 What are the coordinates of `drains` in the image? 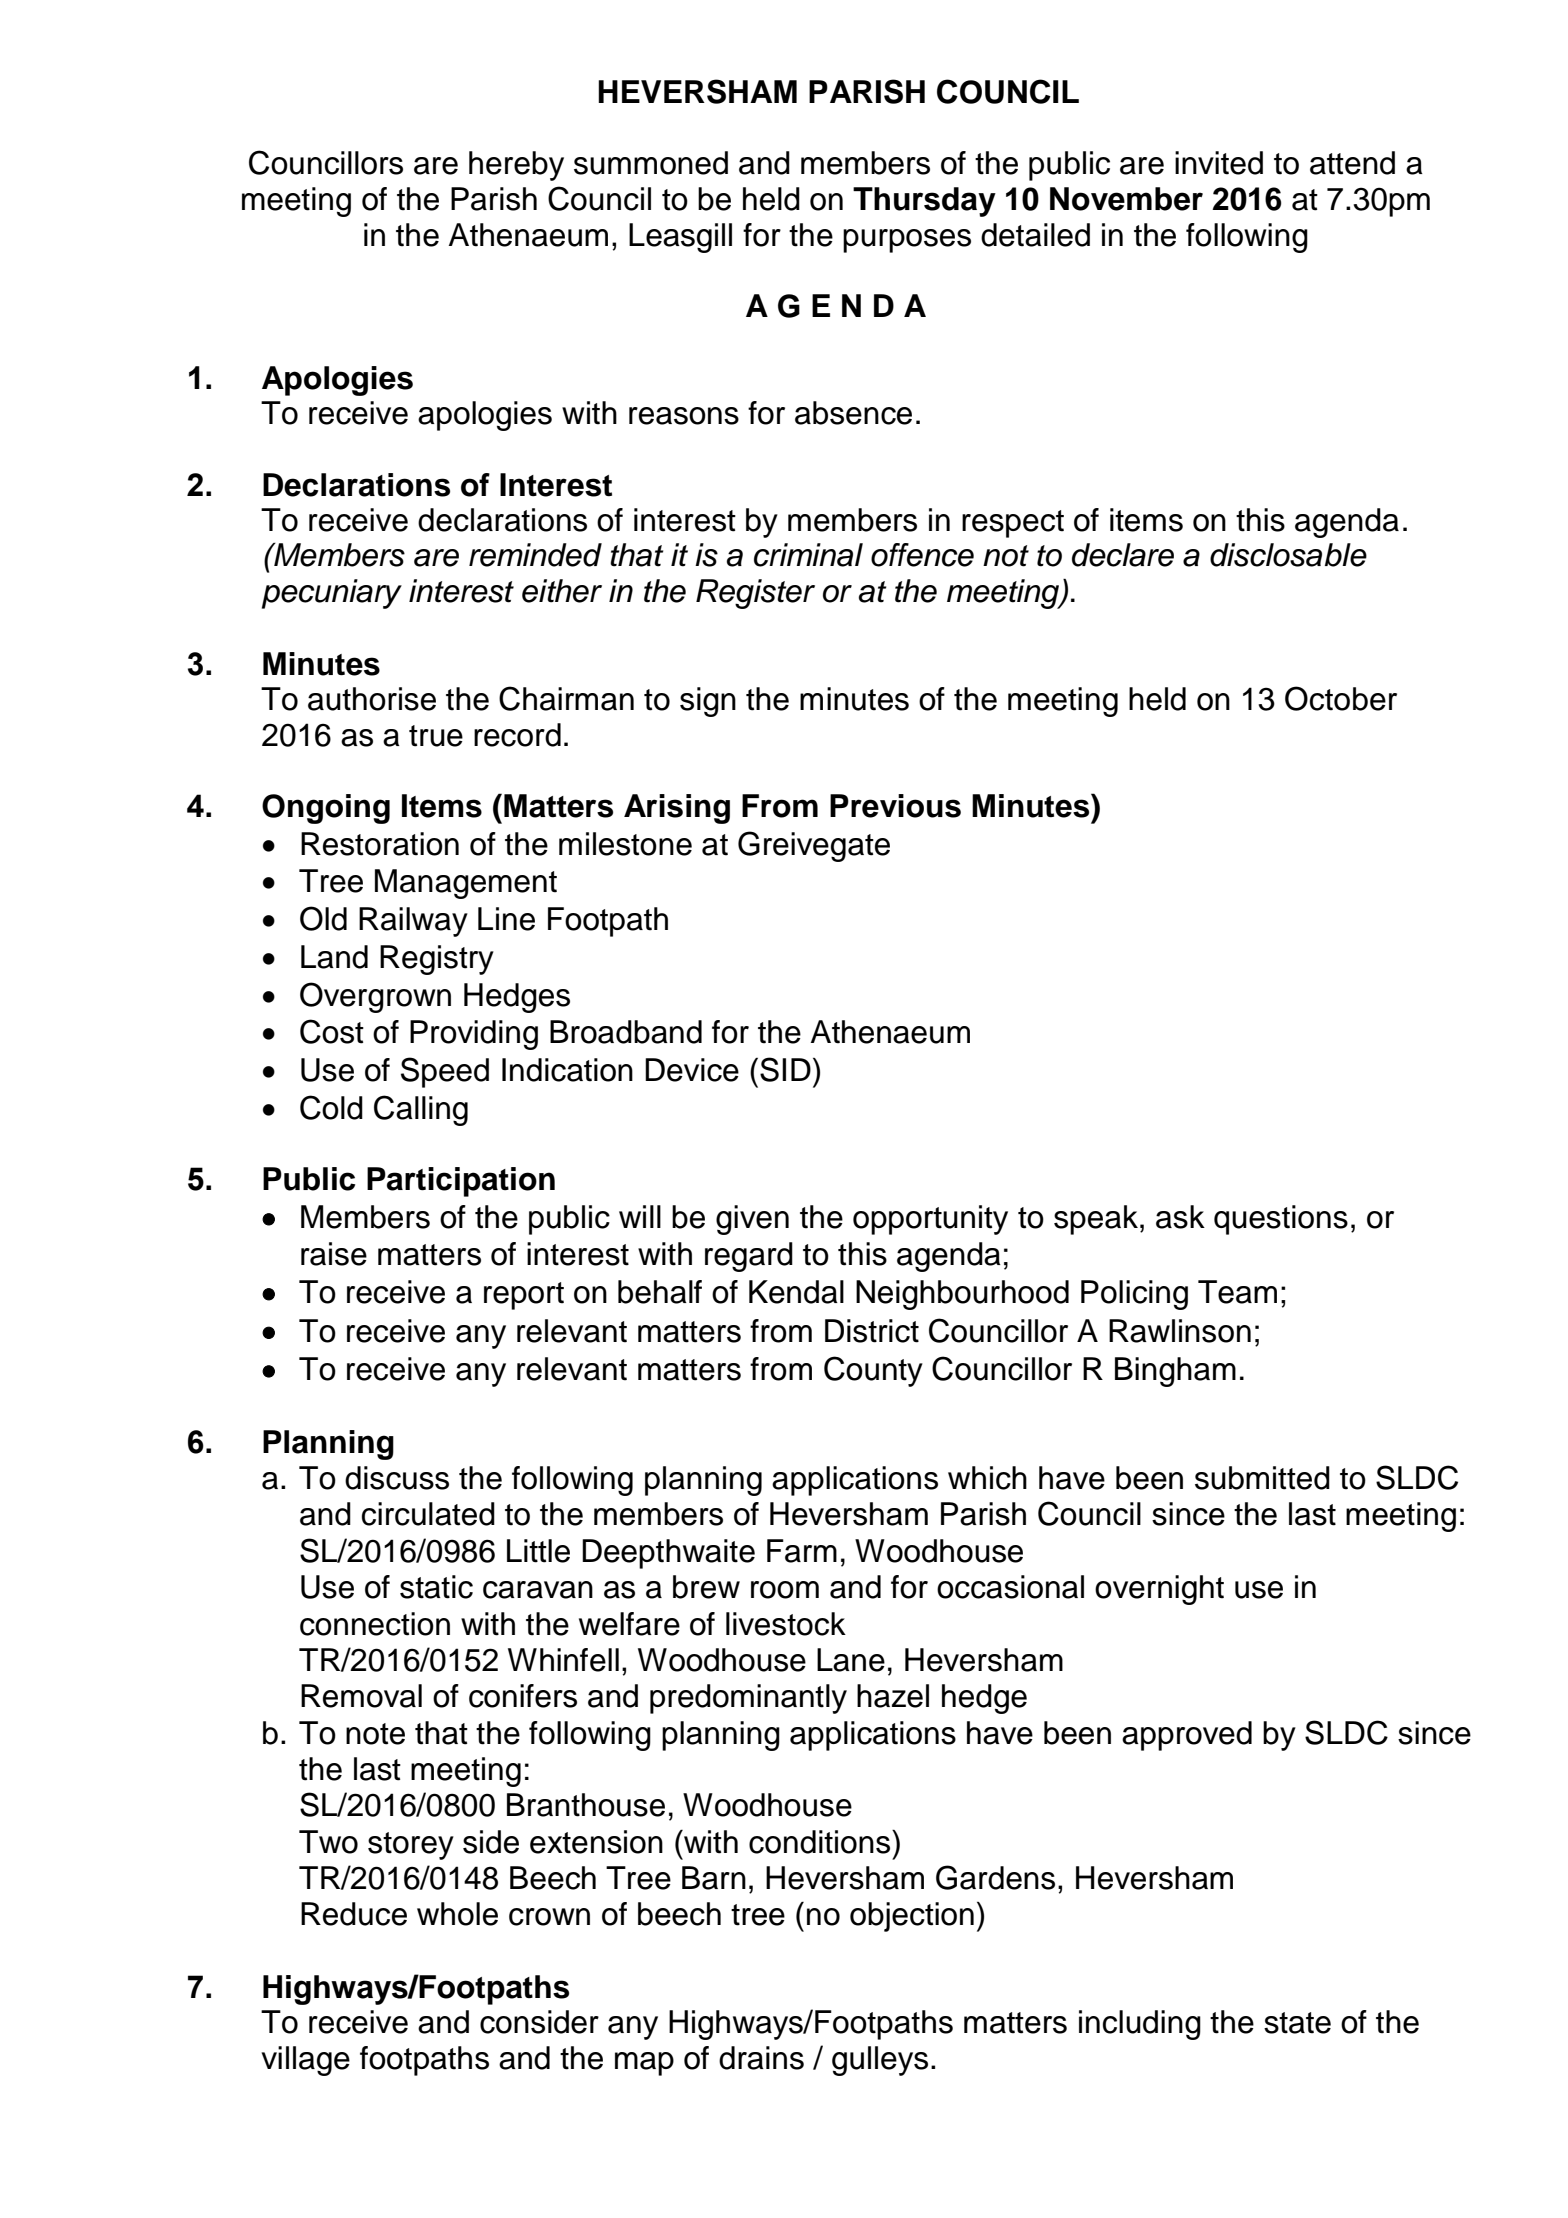 It's located at (761, 2058).
